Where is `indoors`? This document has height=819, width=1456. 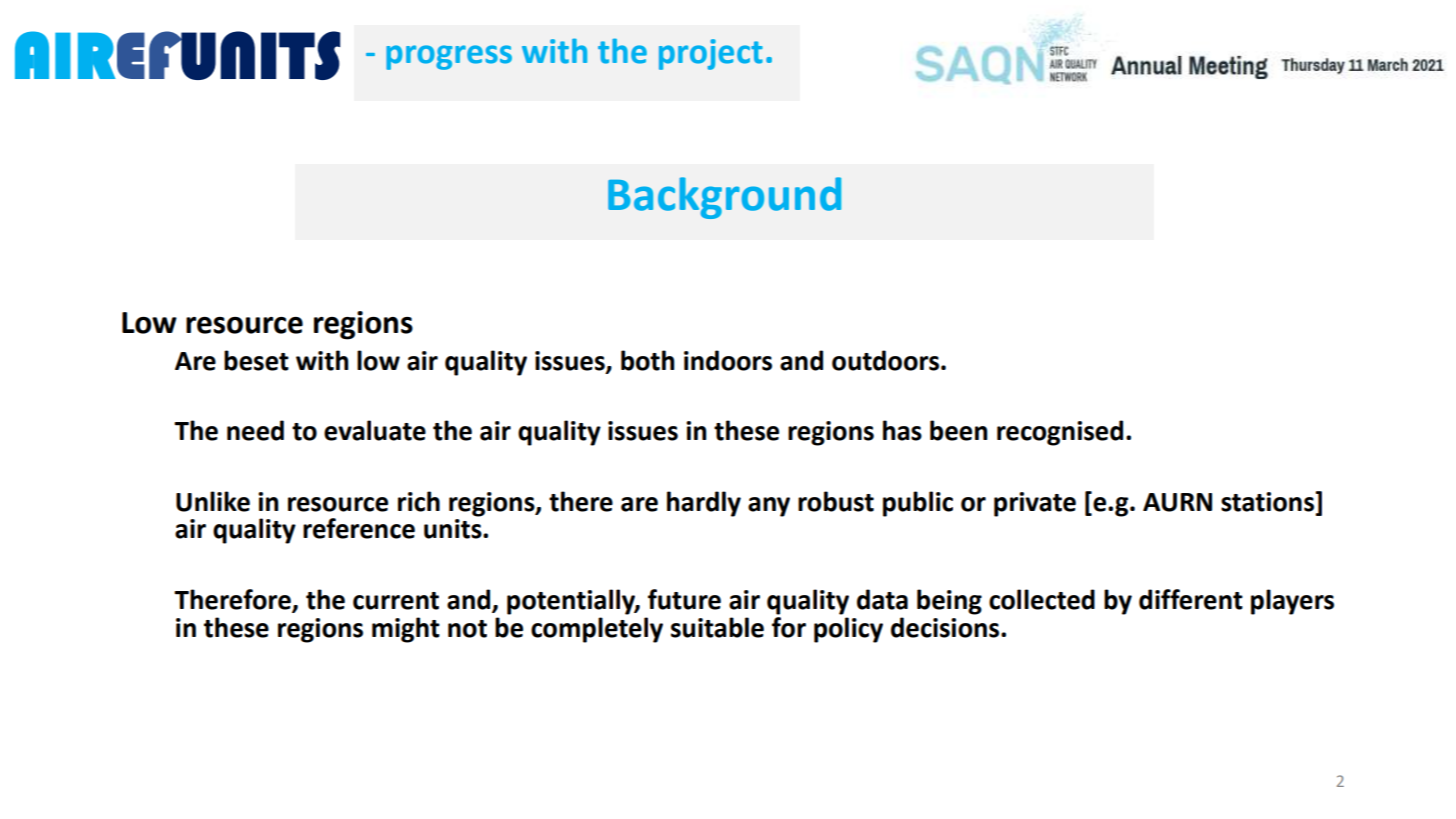 indoors is located at coordinates (728, 360).
